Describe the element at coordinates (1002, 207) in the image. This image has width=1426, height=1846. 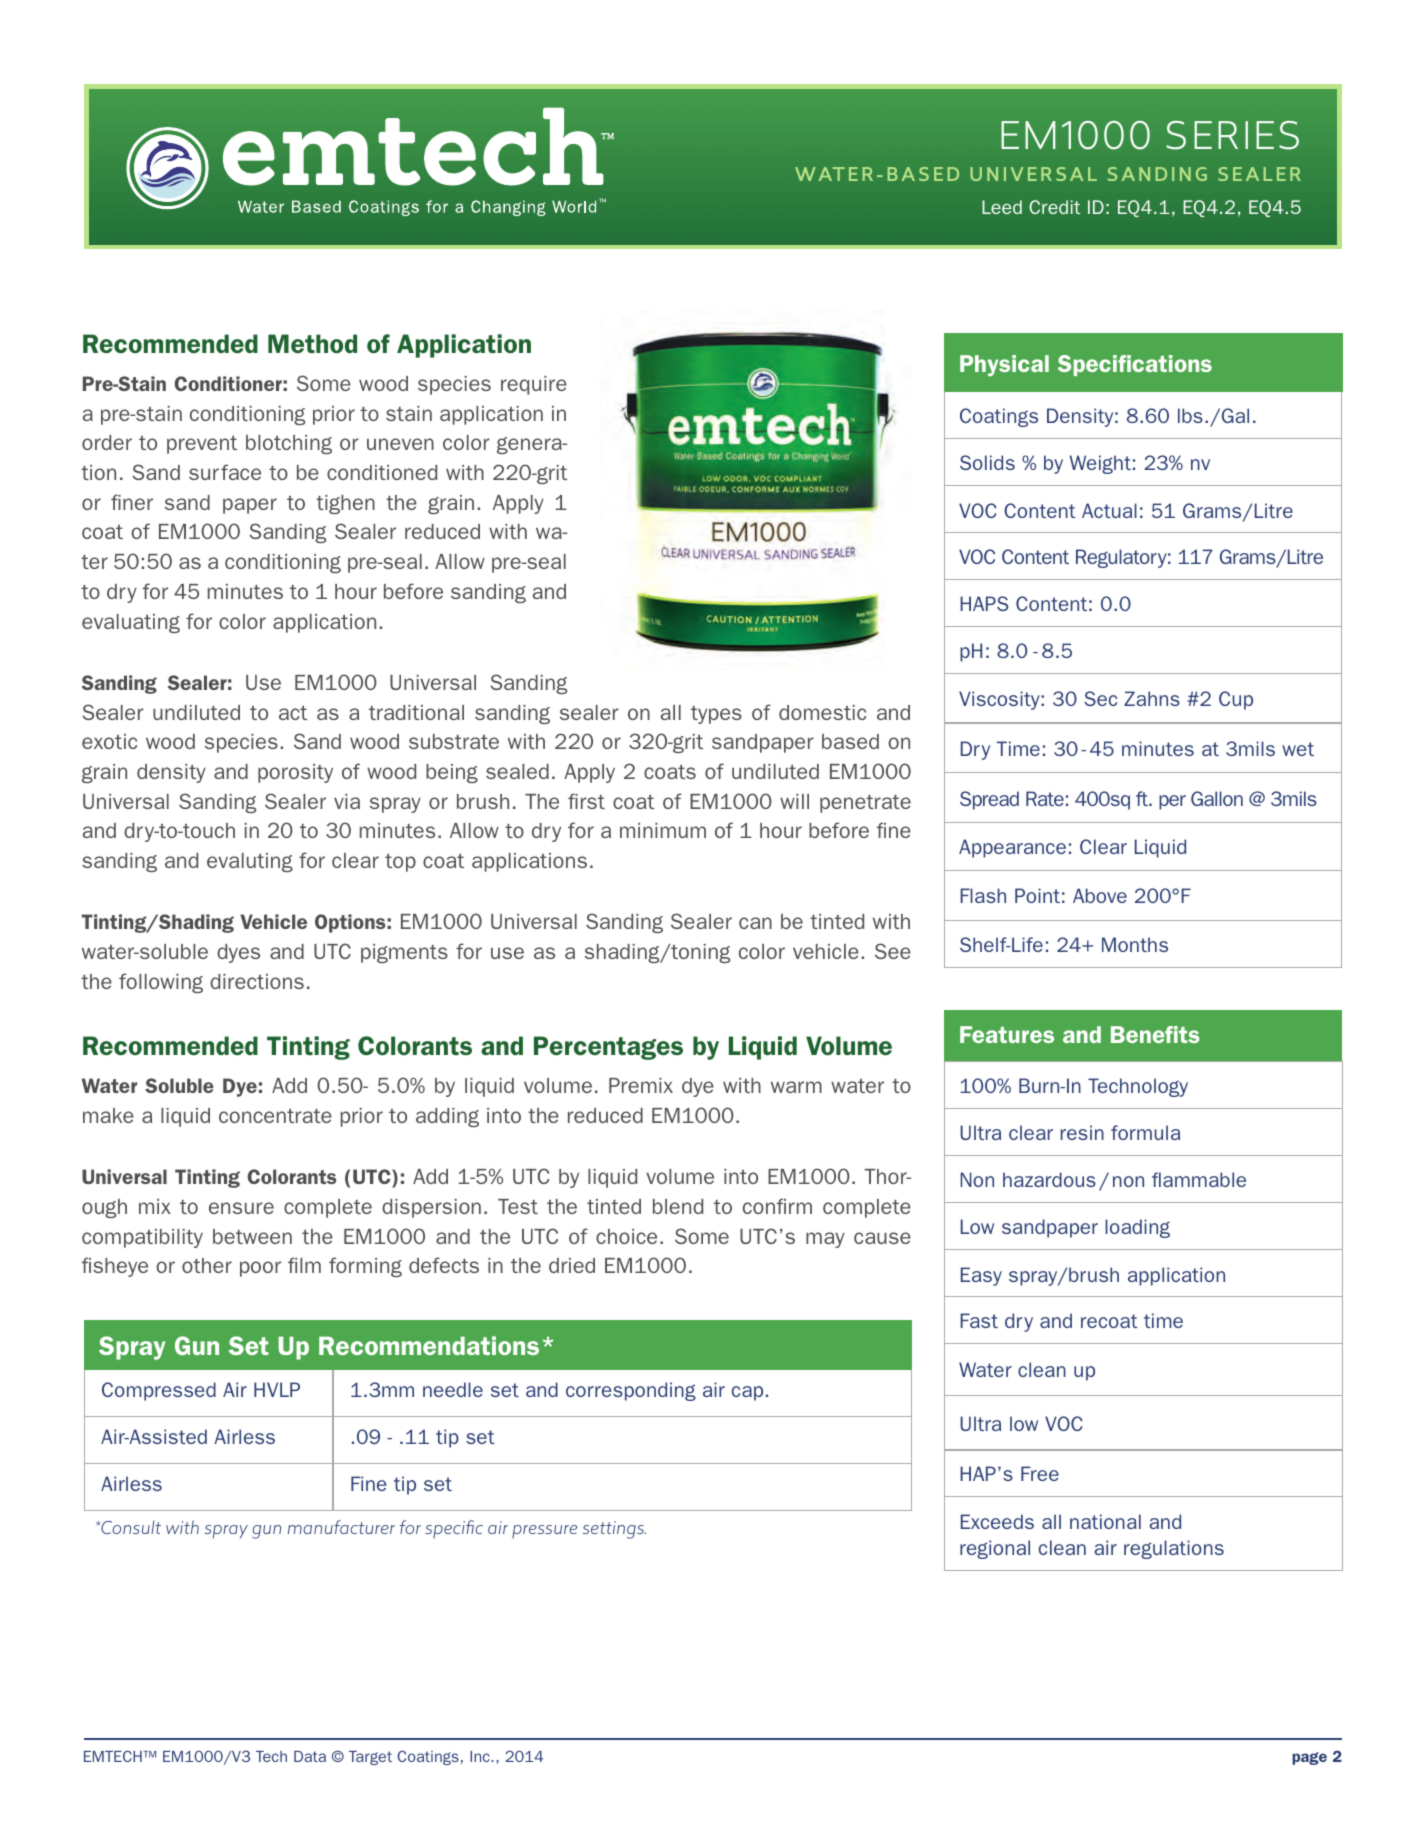
I see `Leed` at that location.
